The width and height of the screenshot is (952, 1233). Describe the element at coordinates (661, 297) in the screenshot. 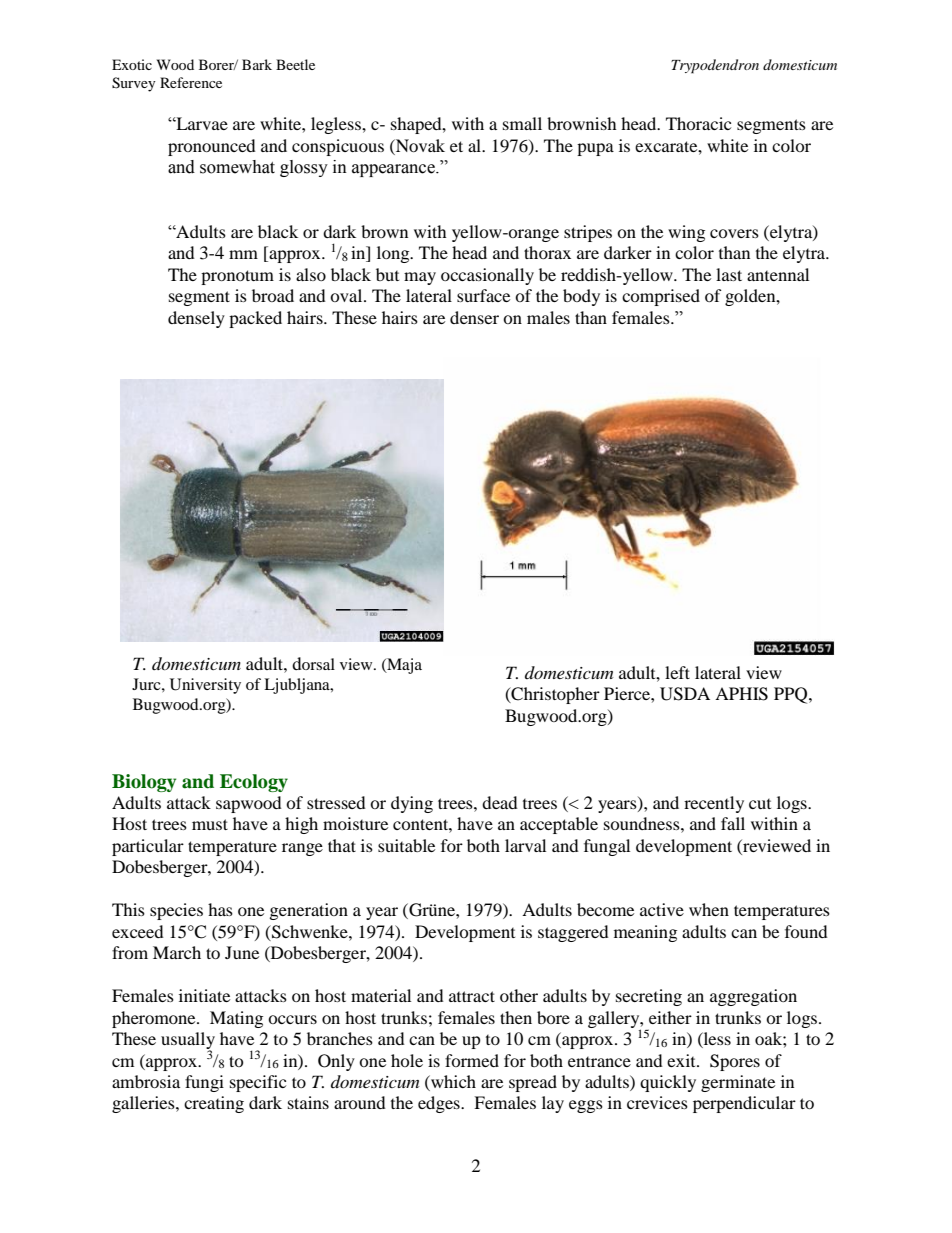

I see `comprised` at that location.
